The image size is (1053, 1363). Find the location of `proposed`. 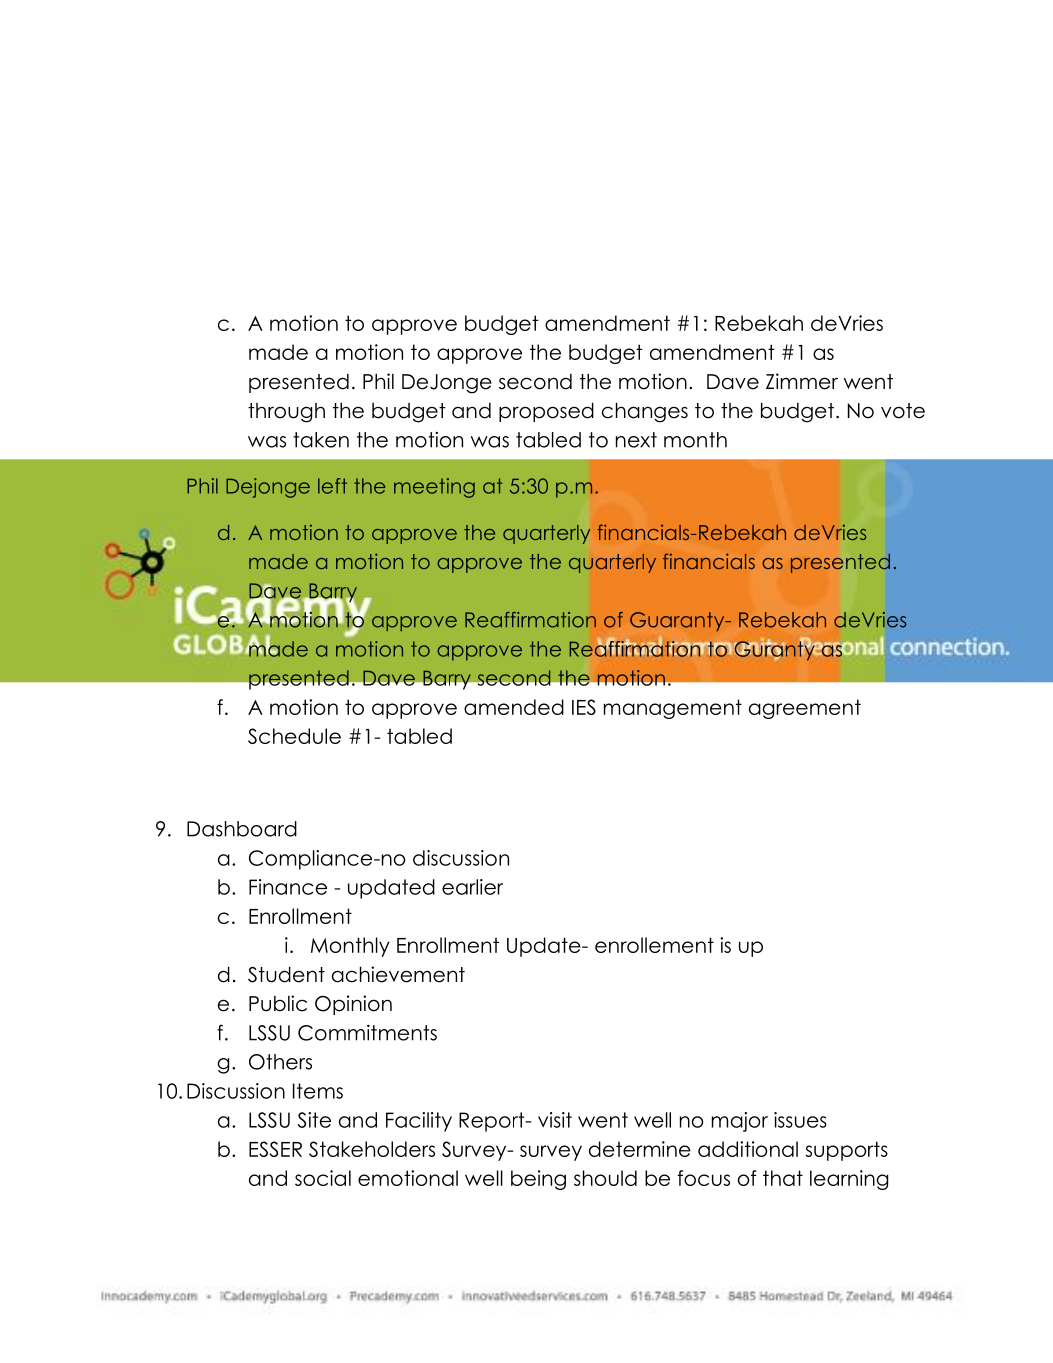

proposed is located at coordinates (546, 412).
